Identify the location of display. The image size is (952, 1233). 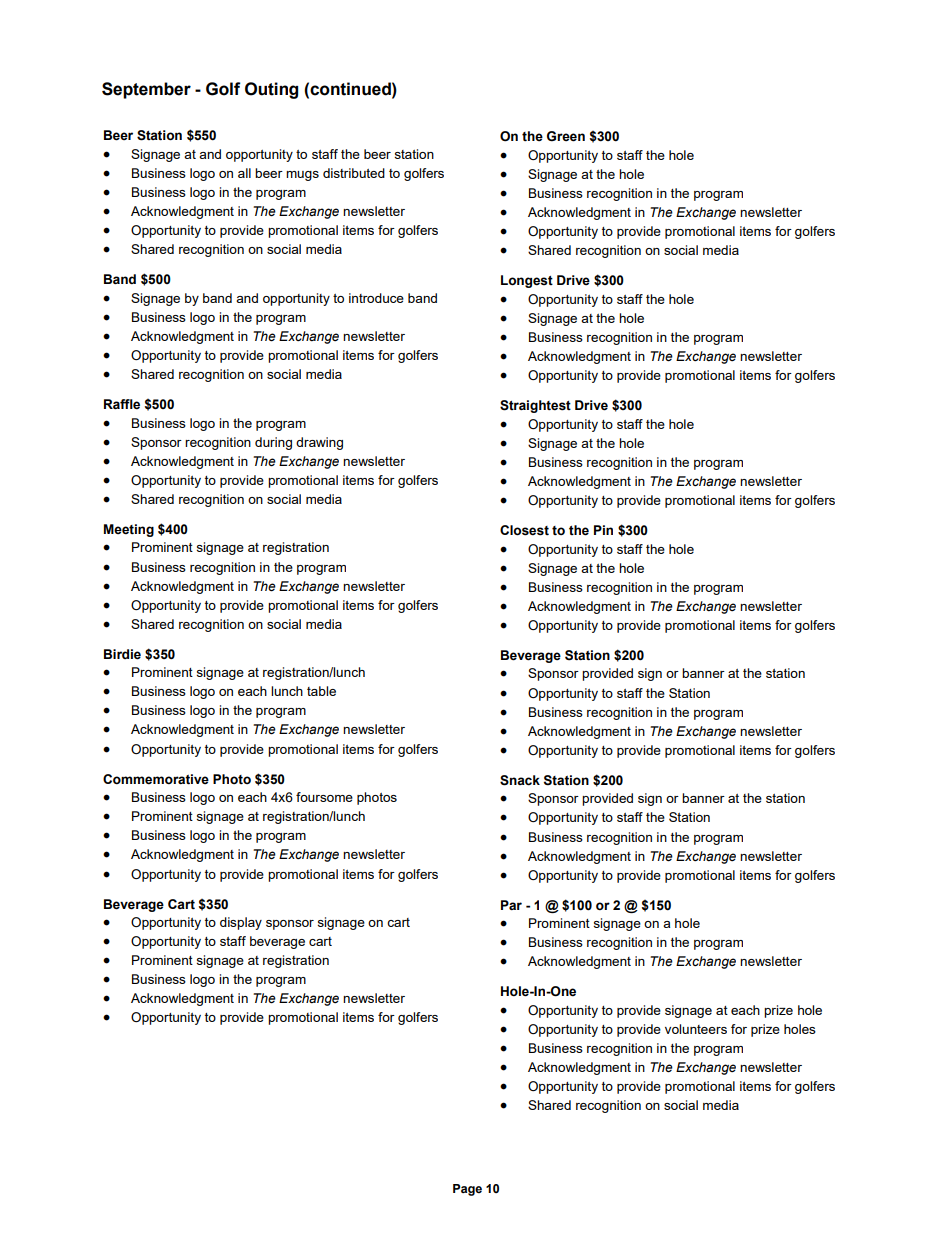
(241, 923).
